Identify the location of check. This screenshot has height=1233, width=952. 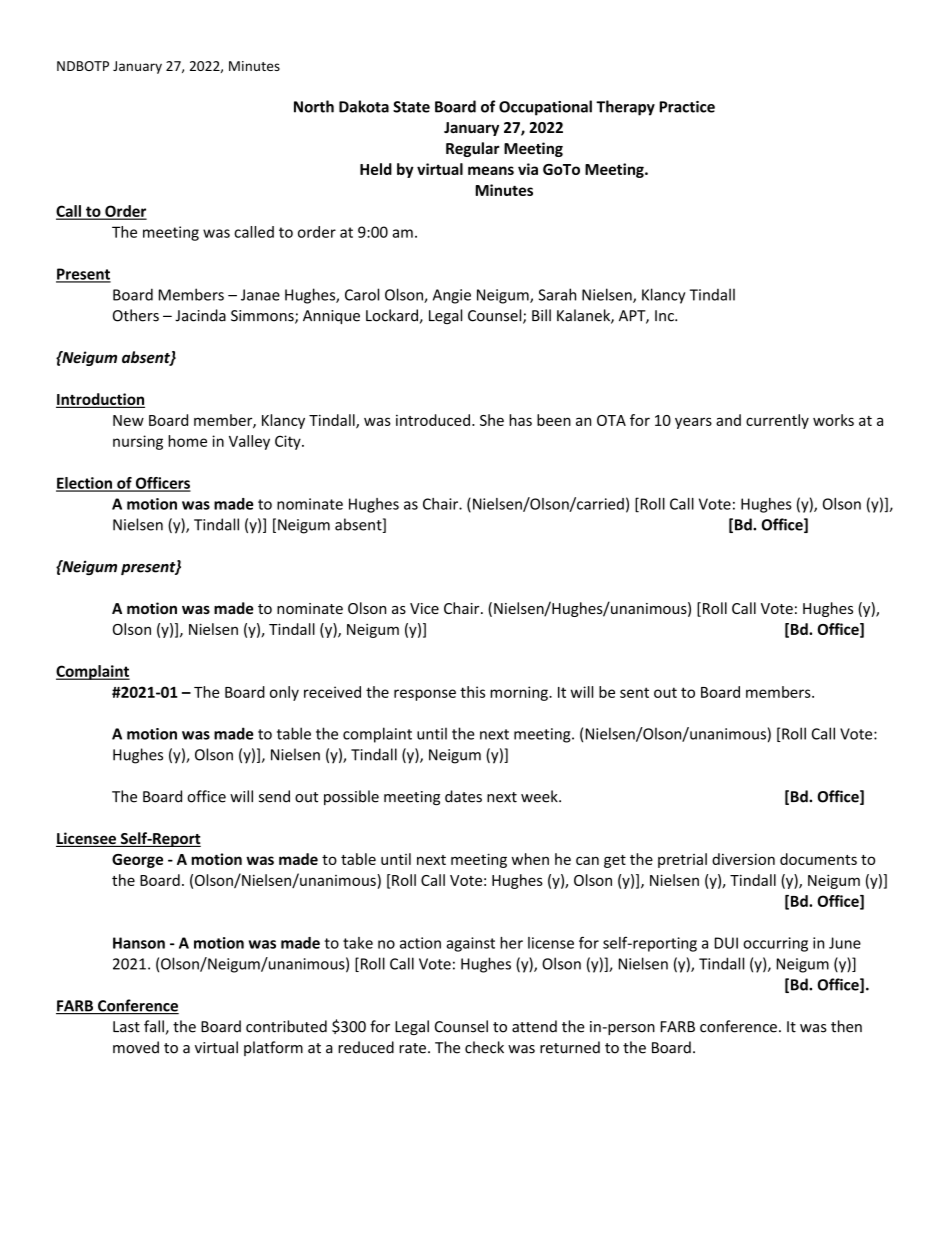
(484, 1047).
